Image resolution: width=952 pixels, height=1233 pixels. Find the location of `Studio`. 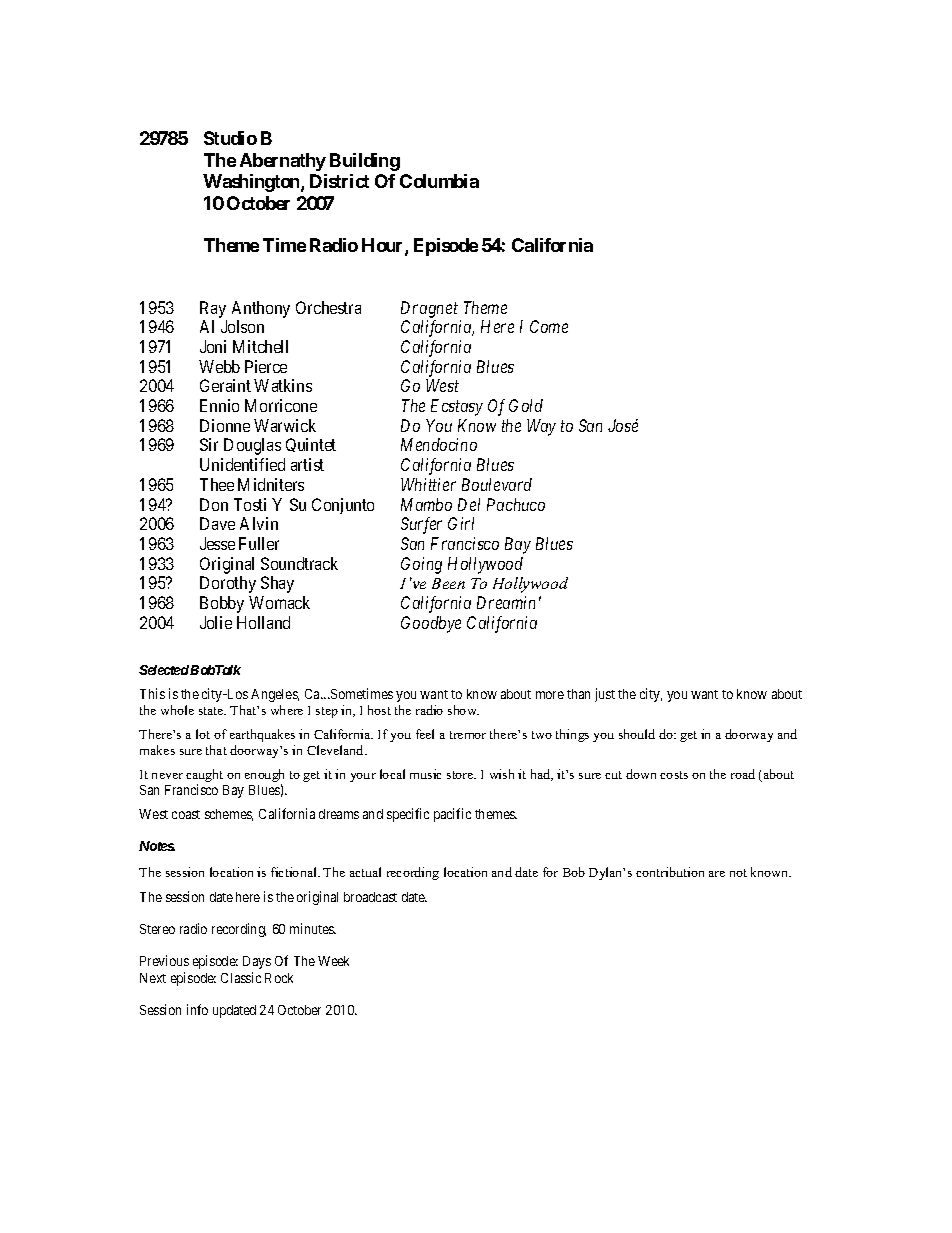

Studio is located at coordinates (230, 138).
